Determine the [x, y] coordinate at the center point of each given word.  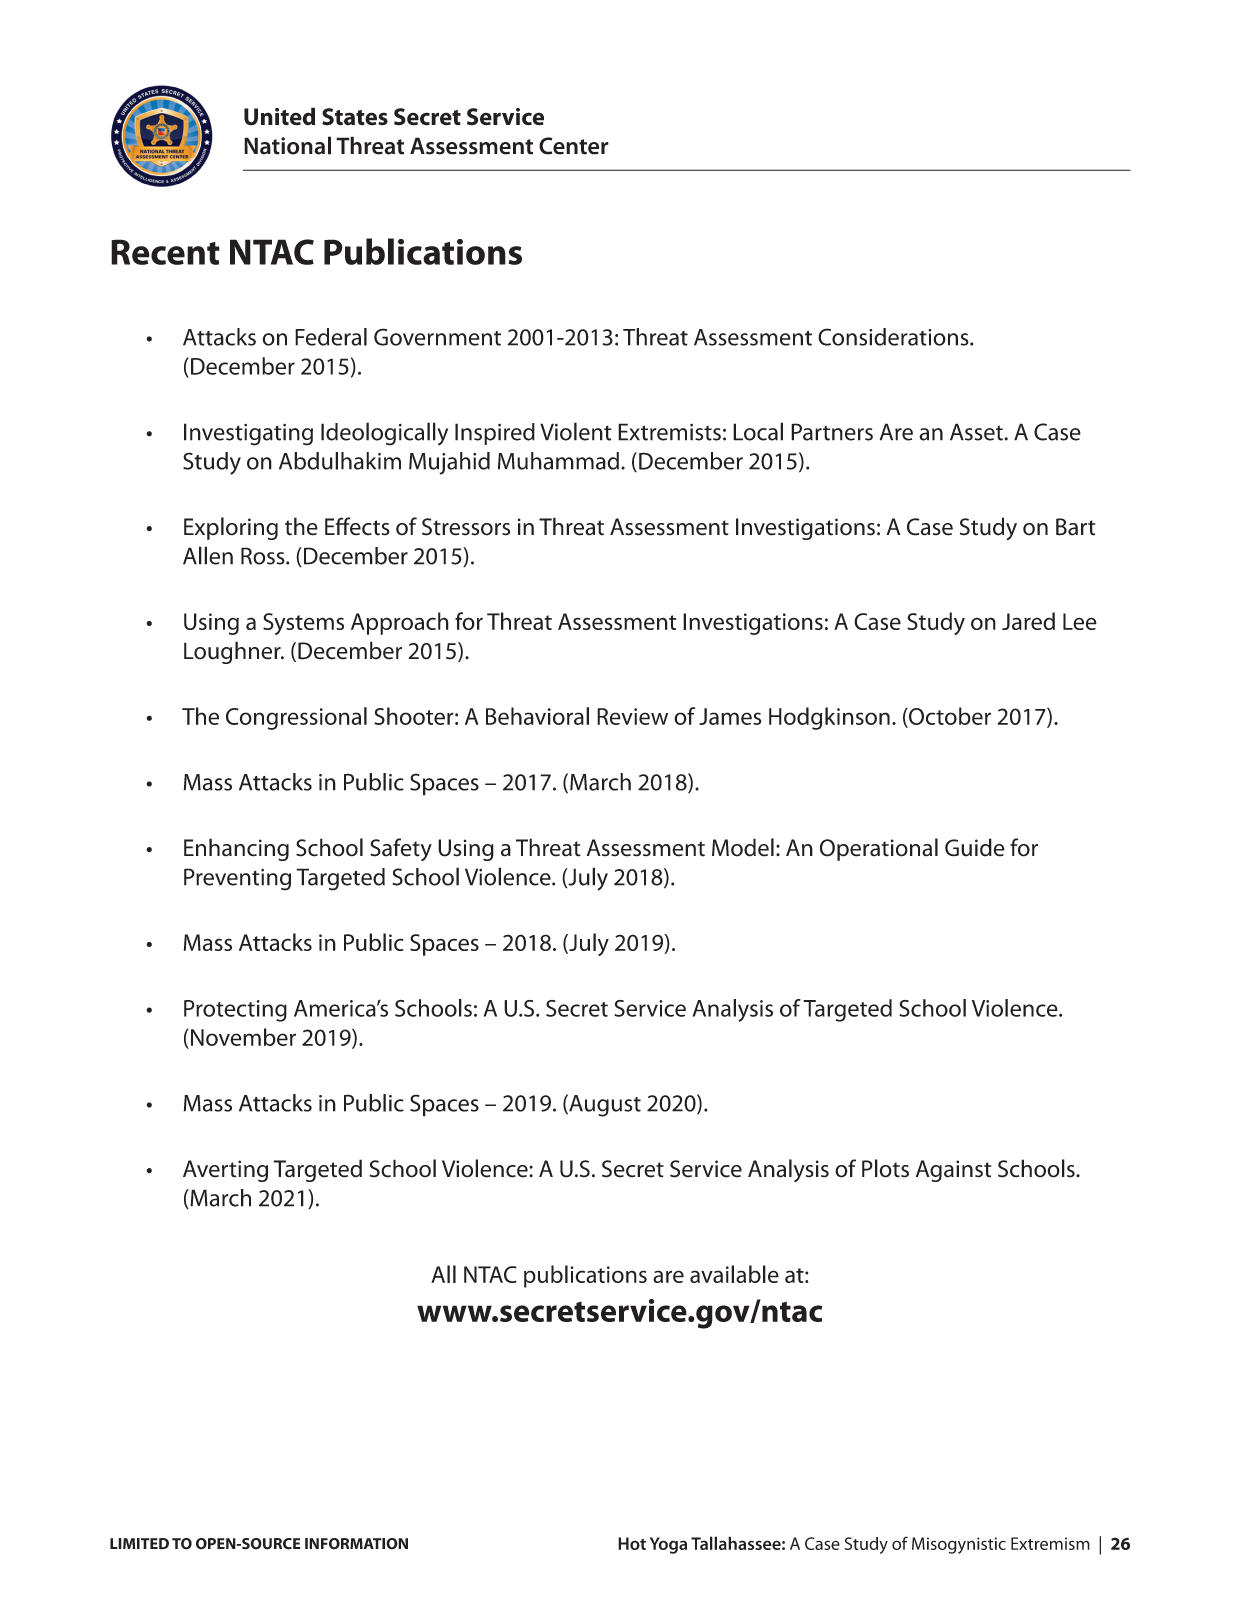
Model [743, 847]
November [243, 1037]
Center [574, 146]
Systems [303, 624]
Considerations [894, 337]
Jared [1028, 621]
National [287, 145]
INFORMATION [356, 1544]
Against [953, 1171]
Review [632, 716]
